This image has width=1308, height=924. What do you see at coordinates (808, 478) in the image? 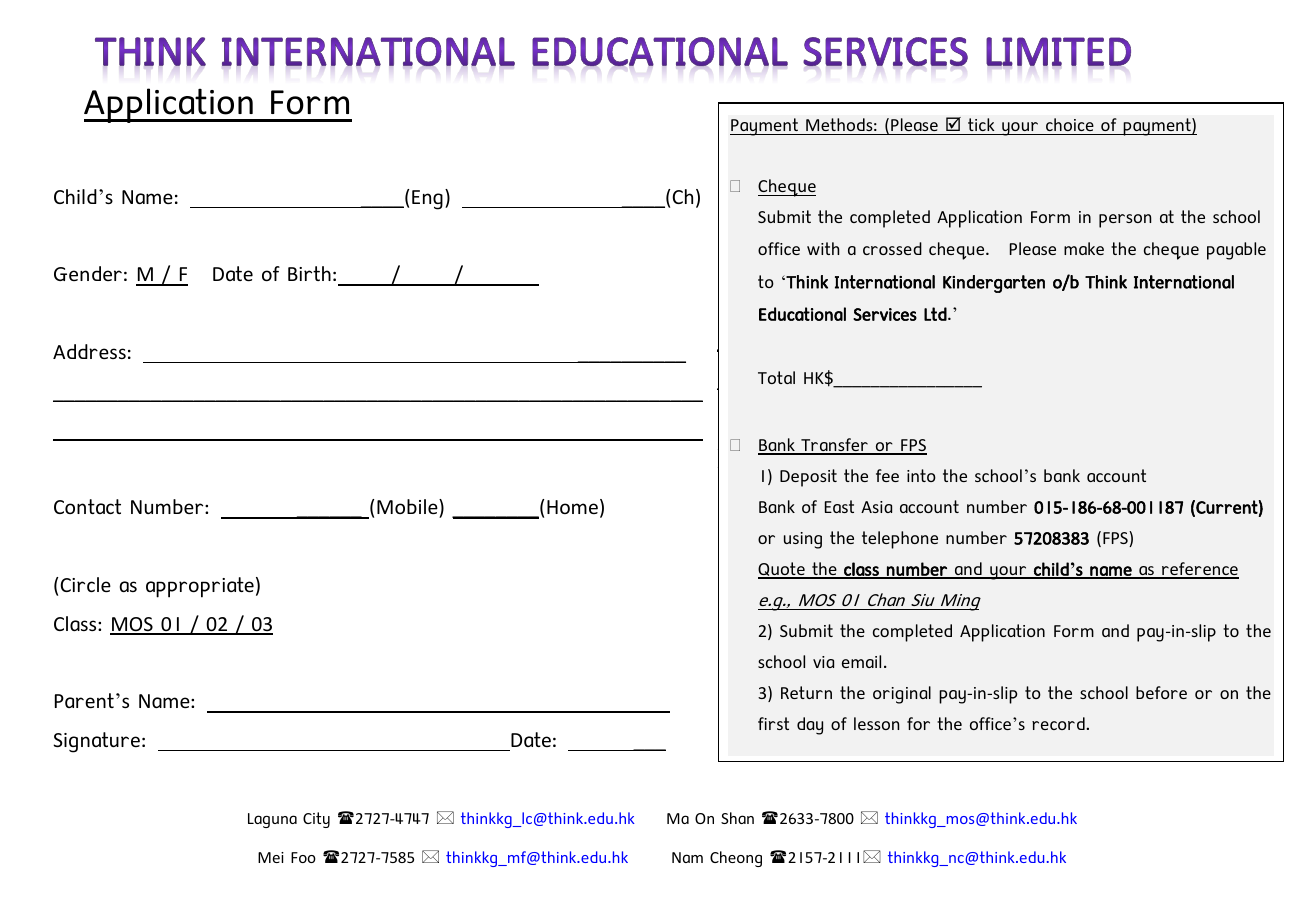
I see `Deposit` at bounding box center [808, 478].
